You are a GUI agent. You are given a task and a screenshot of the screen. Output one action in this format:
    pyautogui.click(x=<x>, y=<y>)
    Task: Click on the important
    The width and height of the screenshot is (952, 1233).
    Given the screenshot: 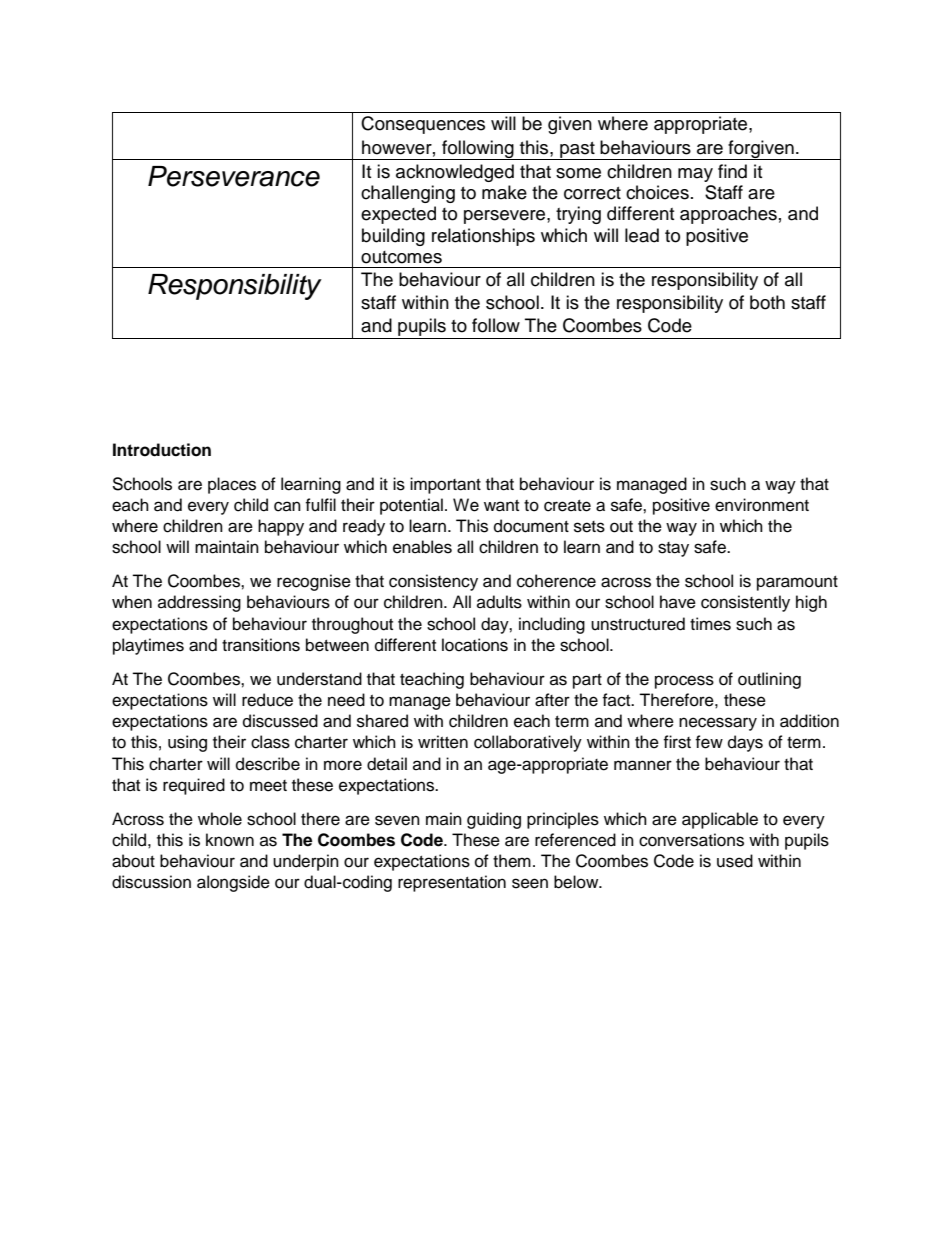 What is the action you would take?
    pyautogui.click(x=445, y=485)
